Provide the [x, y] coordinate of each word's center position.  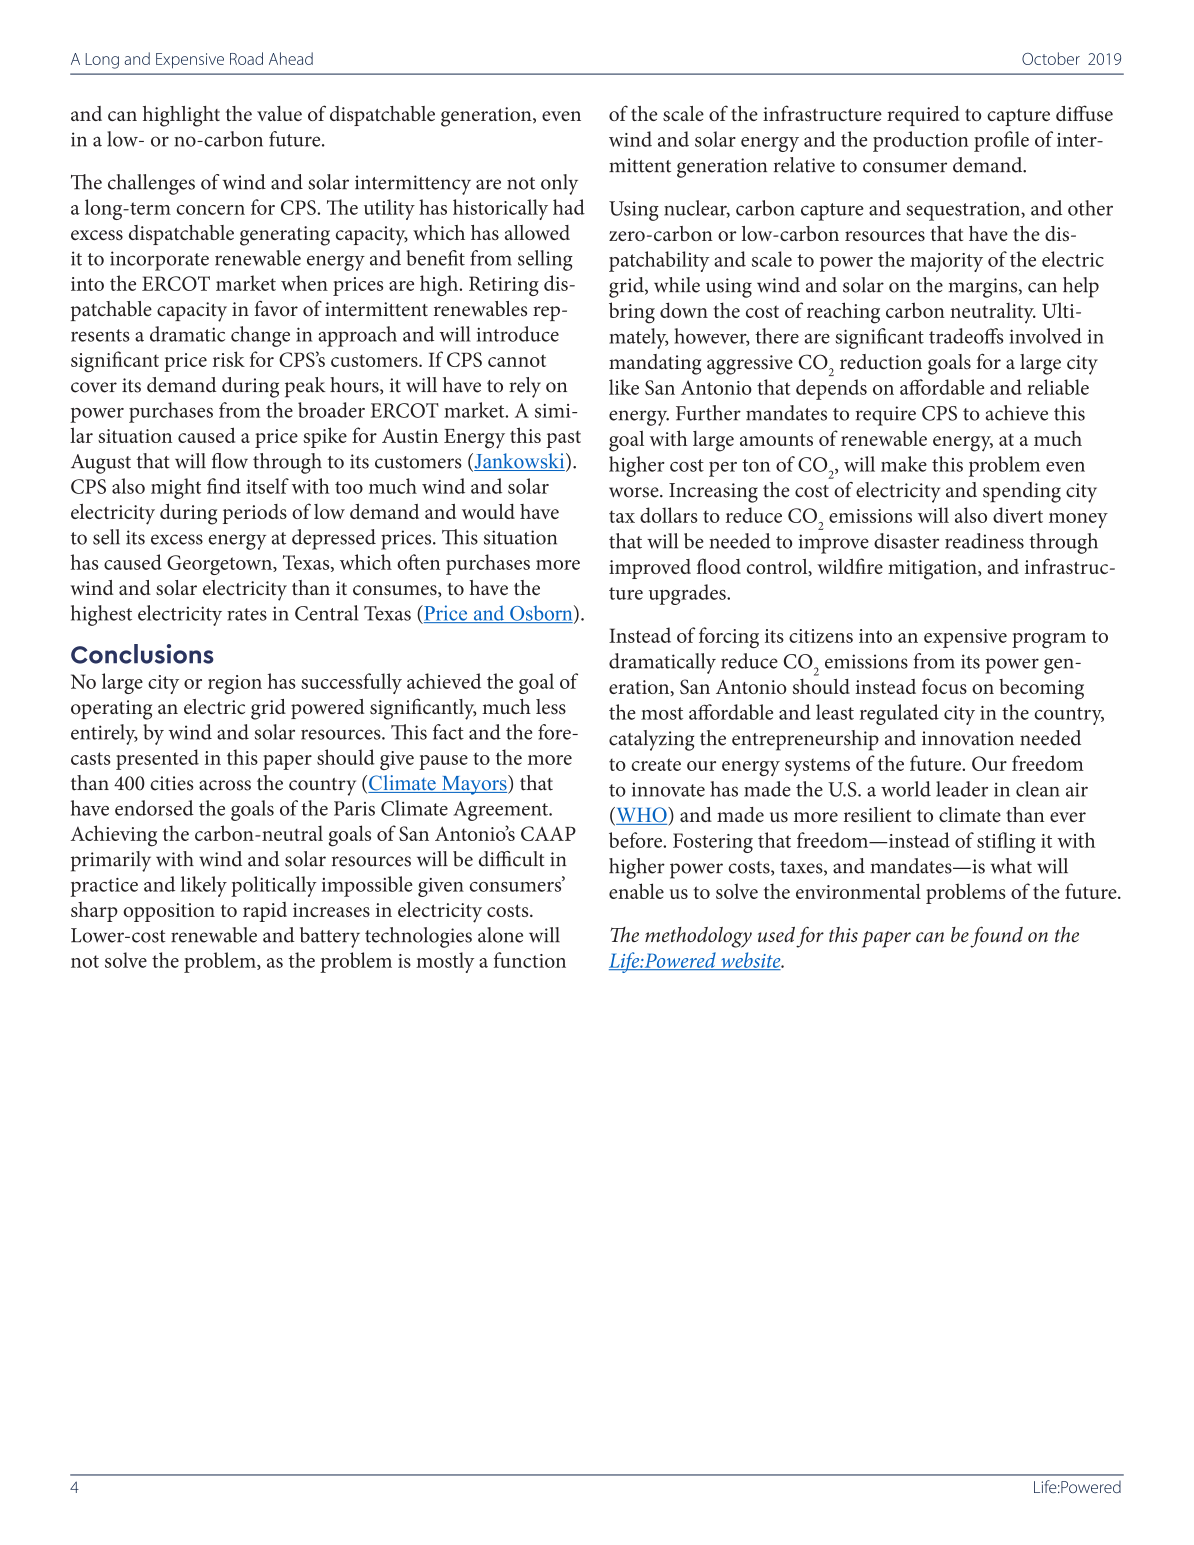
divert [1018, 515]
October [1051, 58]
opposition [169, 912]
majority [946, 262]
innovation [968, 738]
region [235, 684]
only [559, 184]
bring [632, 313]
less [551, 706]
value [279, 113]
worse [635, 492]
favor [276, 308]
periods [255, 514]
